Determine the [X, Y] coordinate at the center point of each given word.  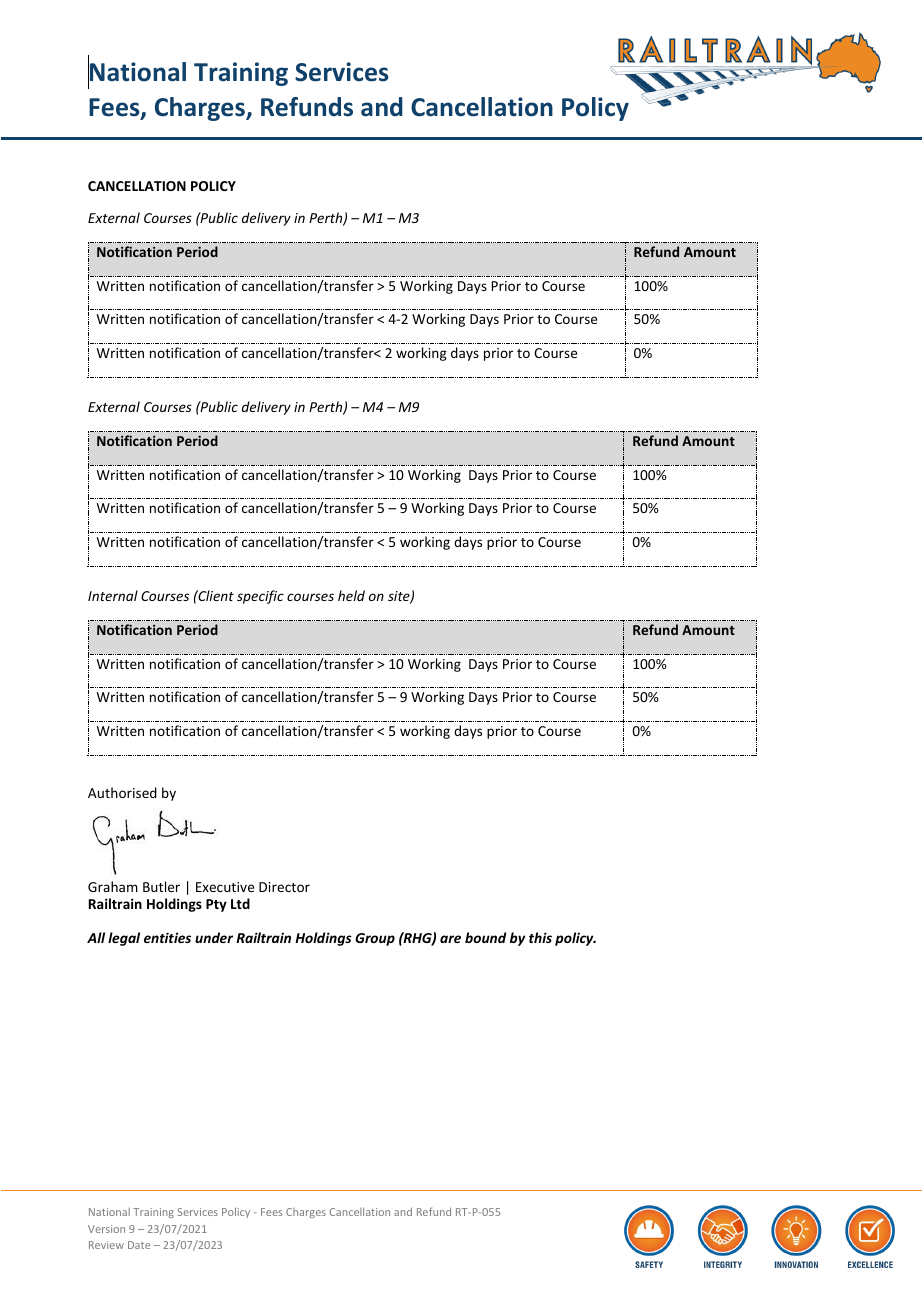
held [351, 595]
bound [485, 937]
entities [167, 937]
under [214, 937]
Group [375, 939]
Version [106, 1229]
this [540, 937]
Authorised [122, 792]
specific [260, 597]
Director [284, 887]
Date [139, 1245]
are [450, 939]
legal [124, 939]
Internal [113, 595]
